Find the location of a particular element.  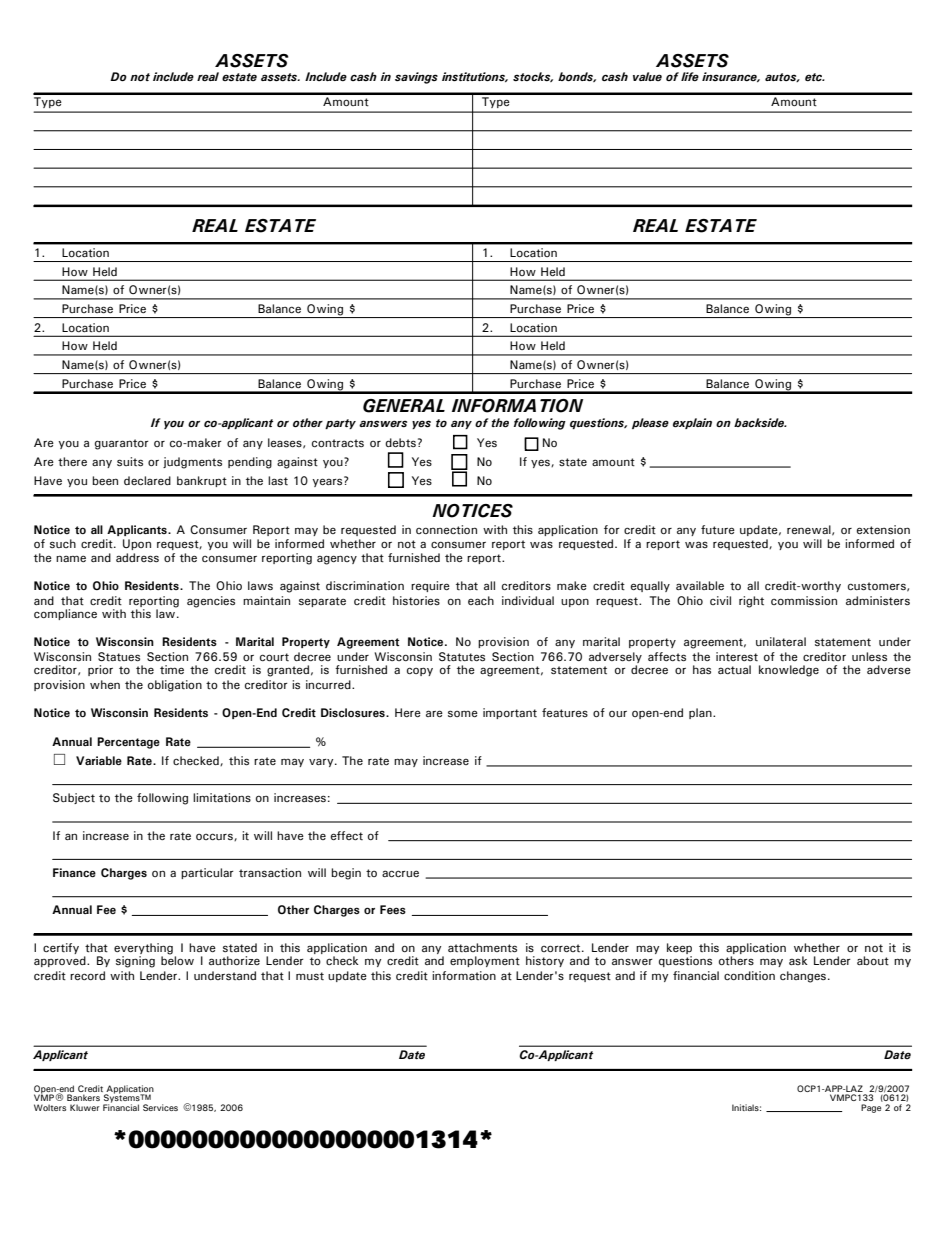

Services is located at coordinates (160, 1107).
